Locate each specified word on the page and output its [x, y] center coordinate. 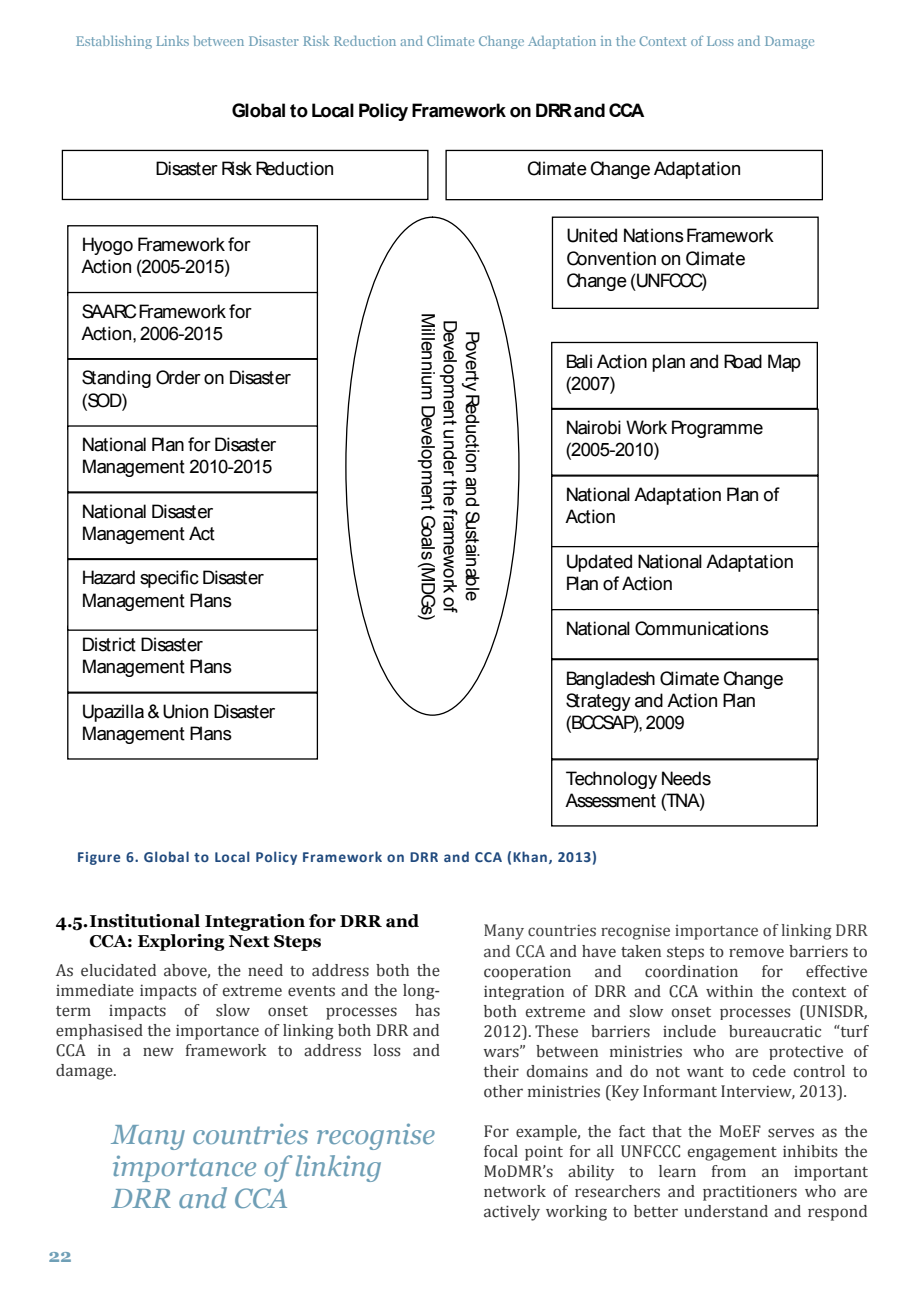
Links [172, 41]
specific [169, 579]
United [592, 235]
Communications [702, 628]
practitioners [750, 1193]
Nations [654, 235]
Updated [599, 563]
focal [501, 1151]
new [158, 1052]
